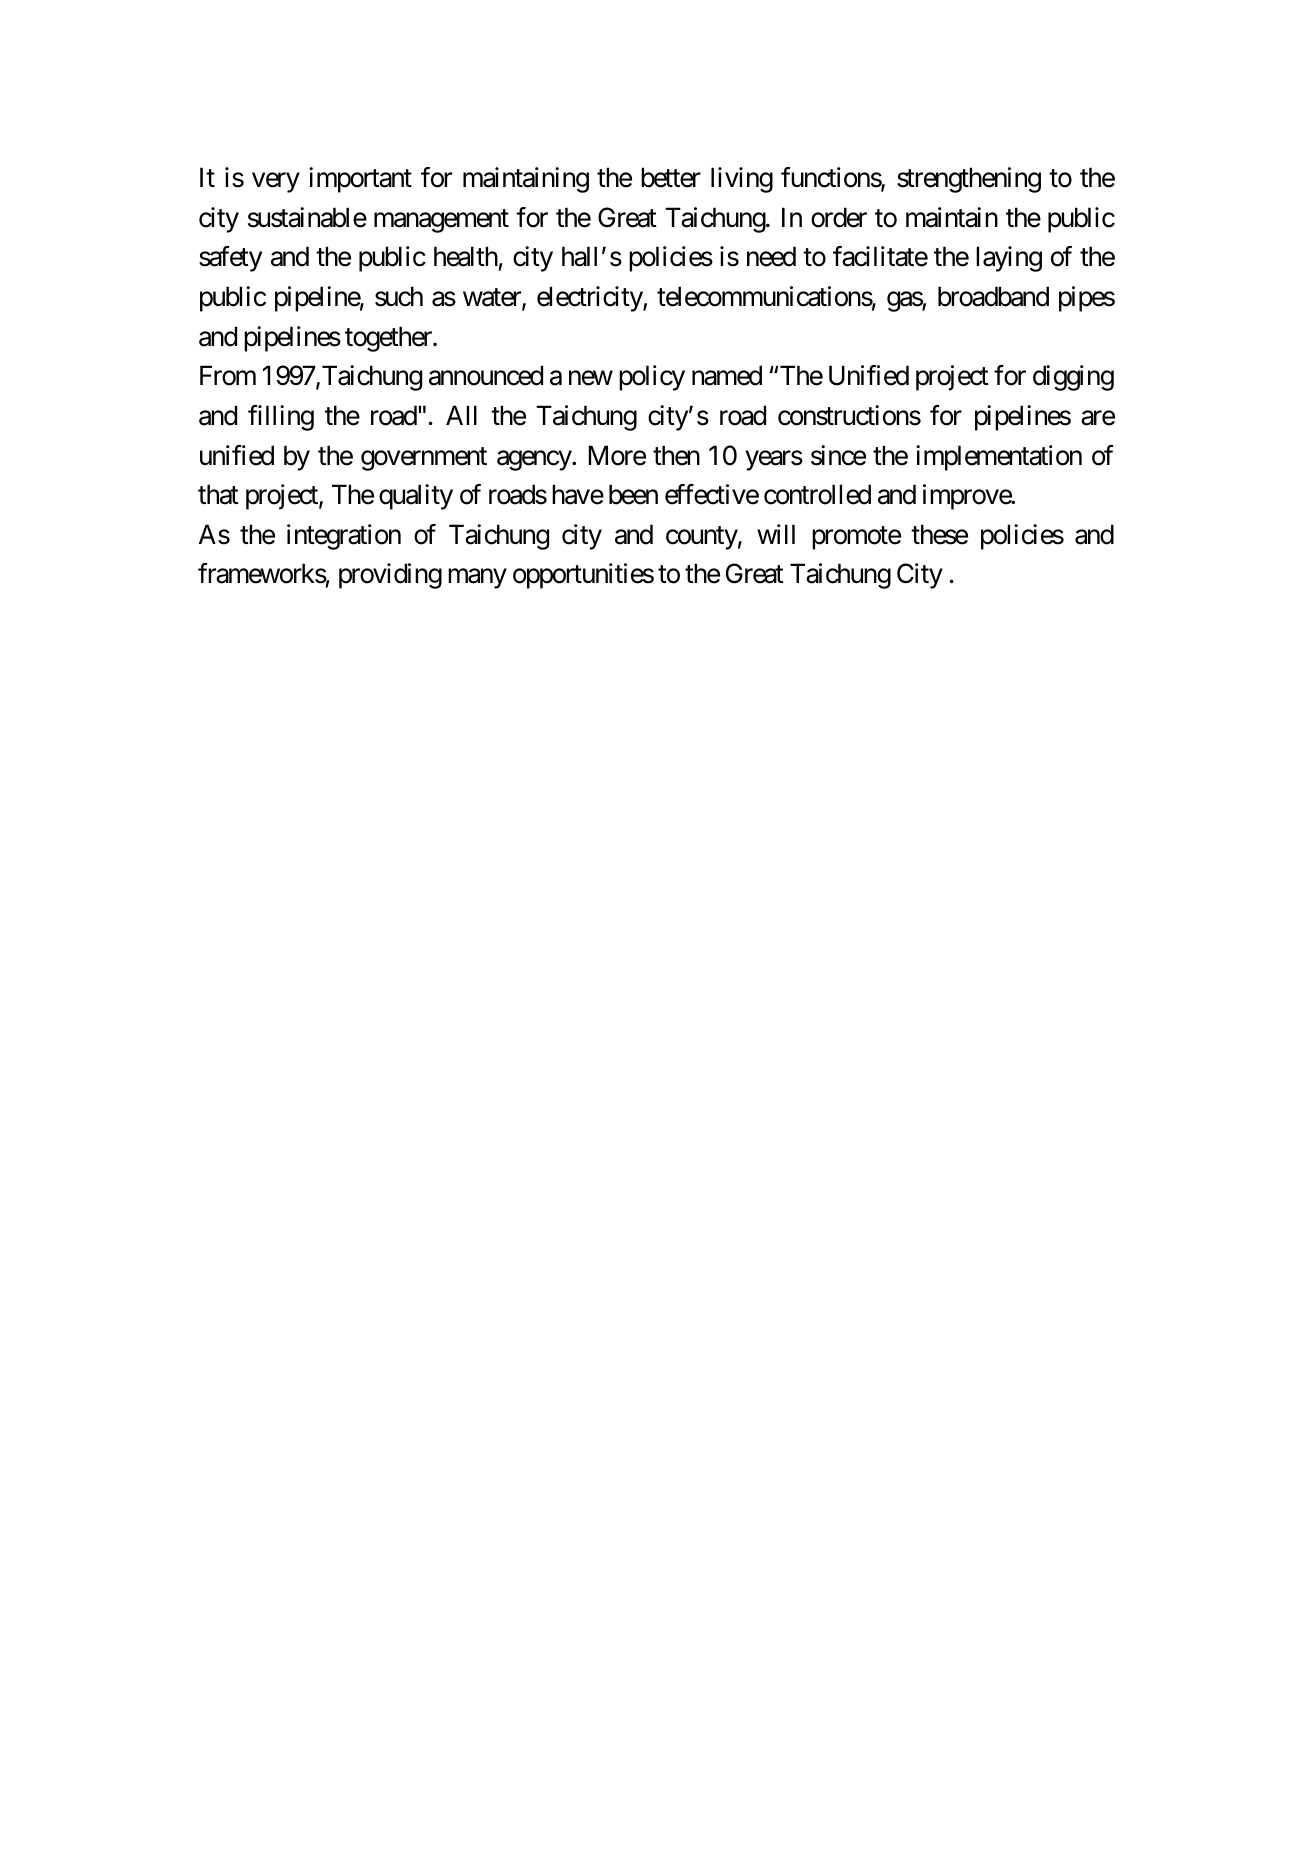 This screenshot has height=1854, width=1311. Describe the element at coordinates (276, 183) in the screenshot. I see `very` at that location.
